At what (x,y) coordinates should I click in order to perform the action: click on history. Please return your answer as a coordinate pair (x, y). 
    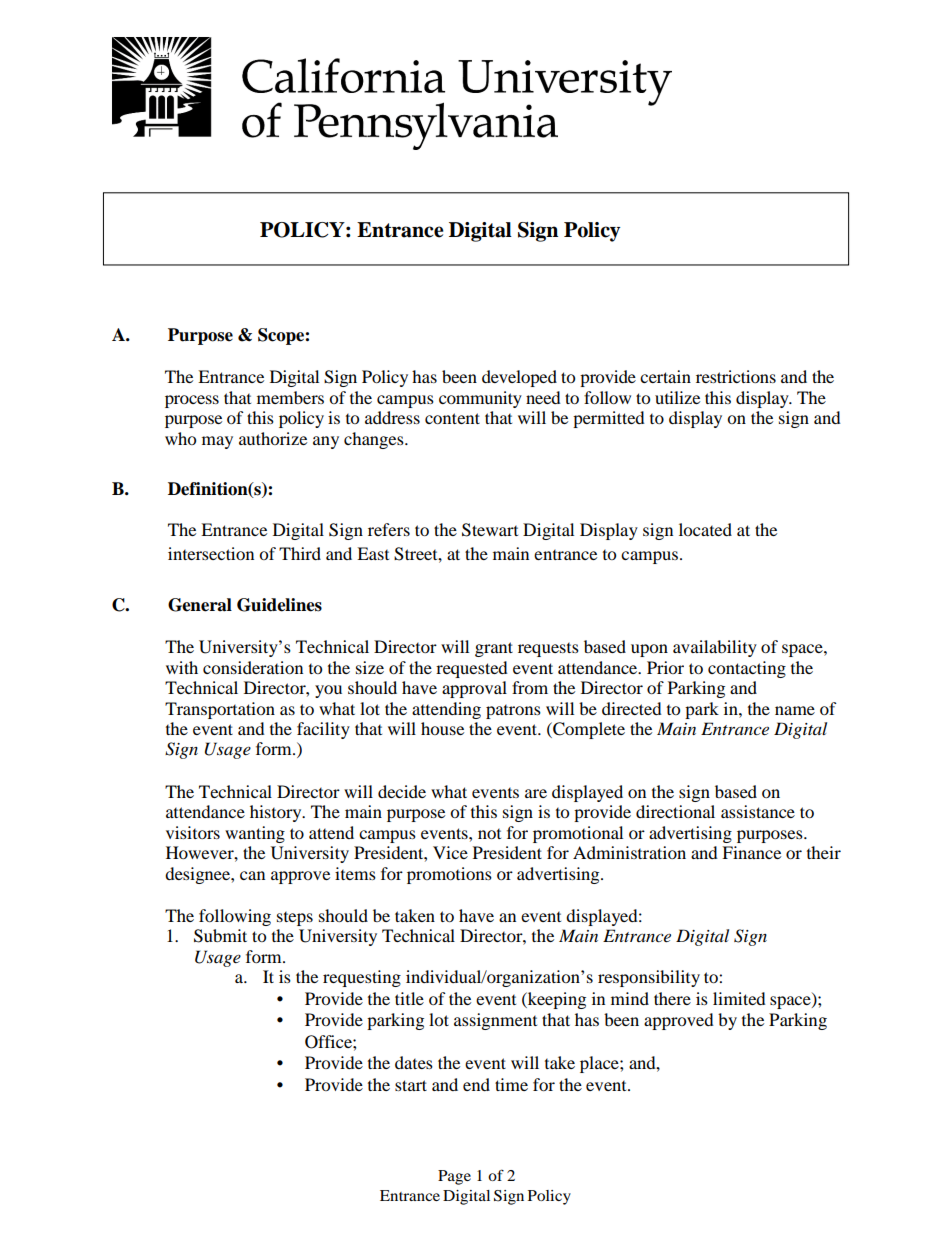
    Looking at the image, I should click on (277, 813).
